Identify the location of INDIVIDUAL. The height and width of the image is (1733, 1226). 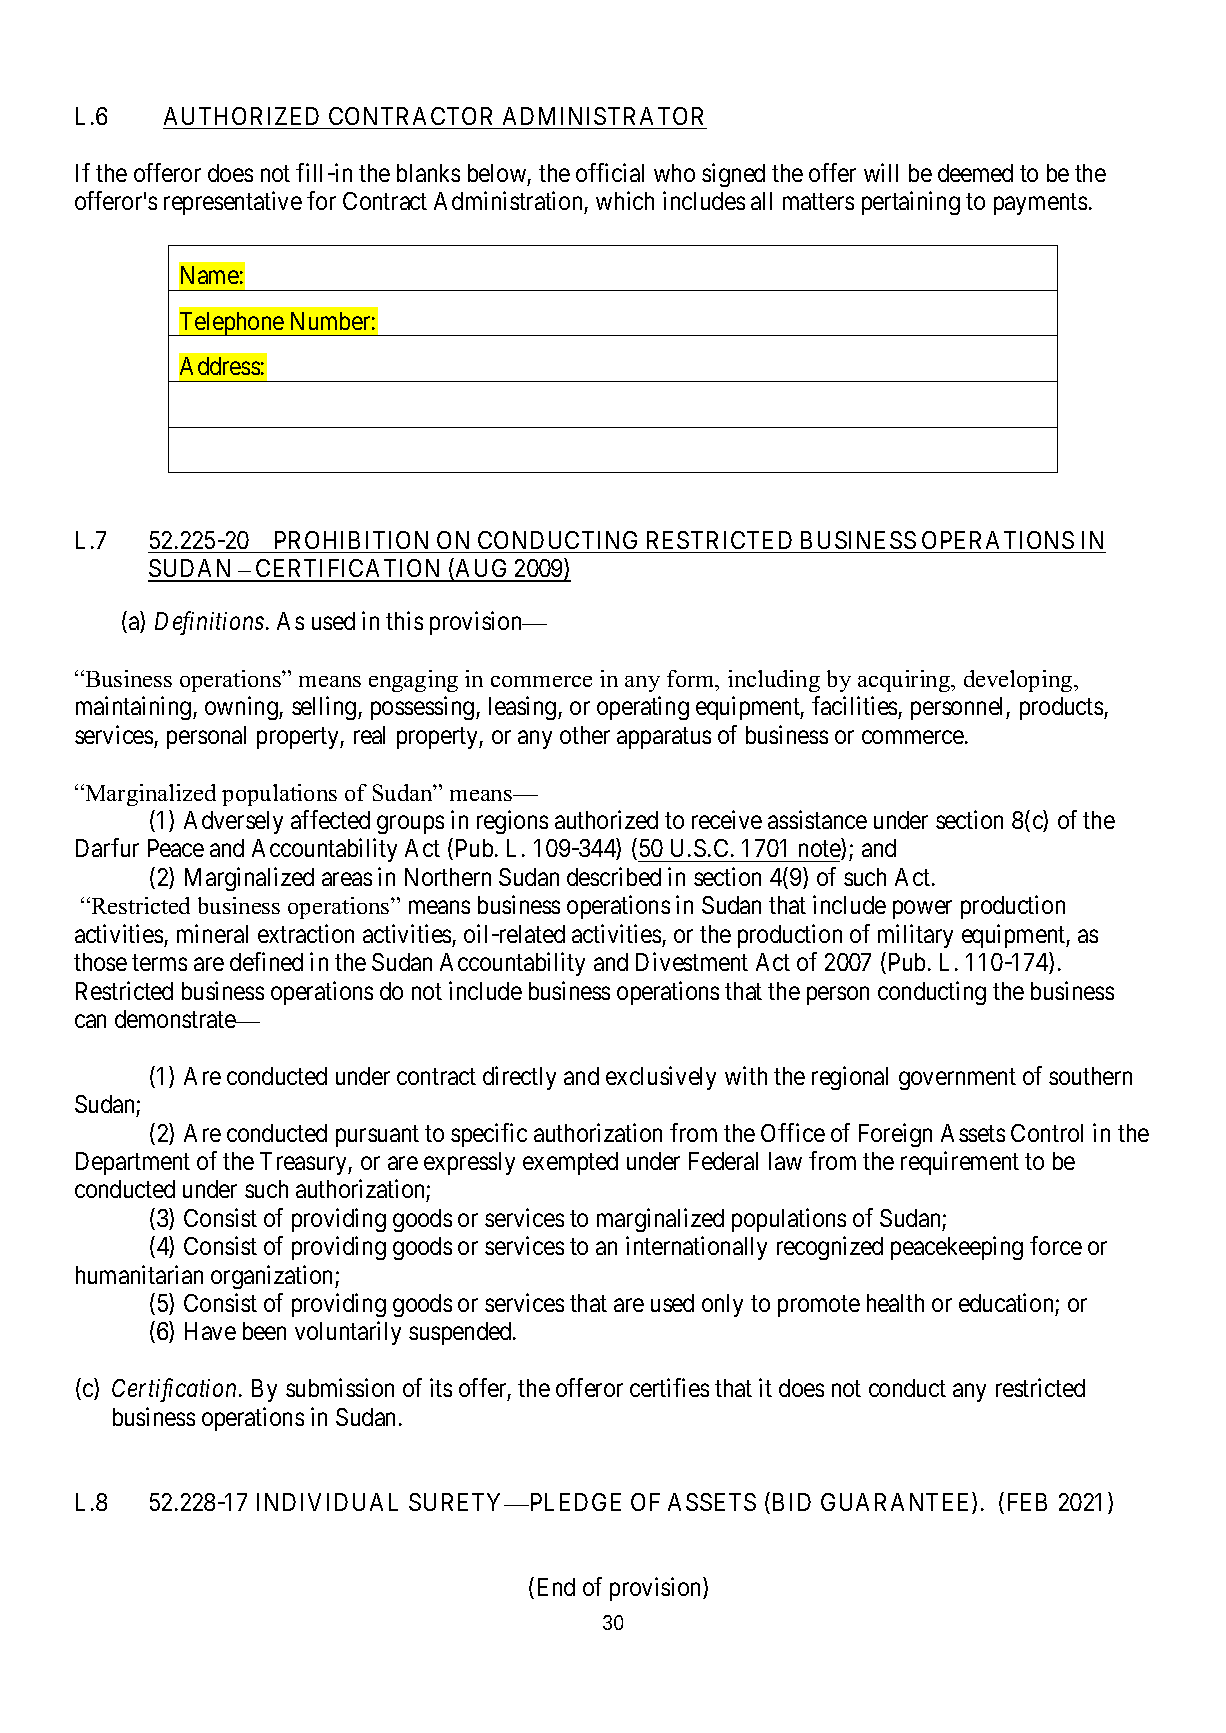
(327, 1502).
